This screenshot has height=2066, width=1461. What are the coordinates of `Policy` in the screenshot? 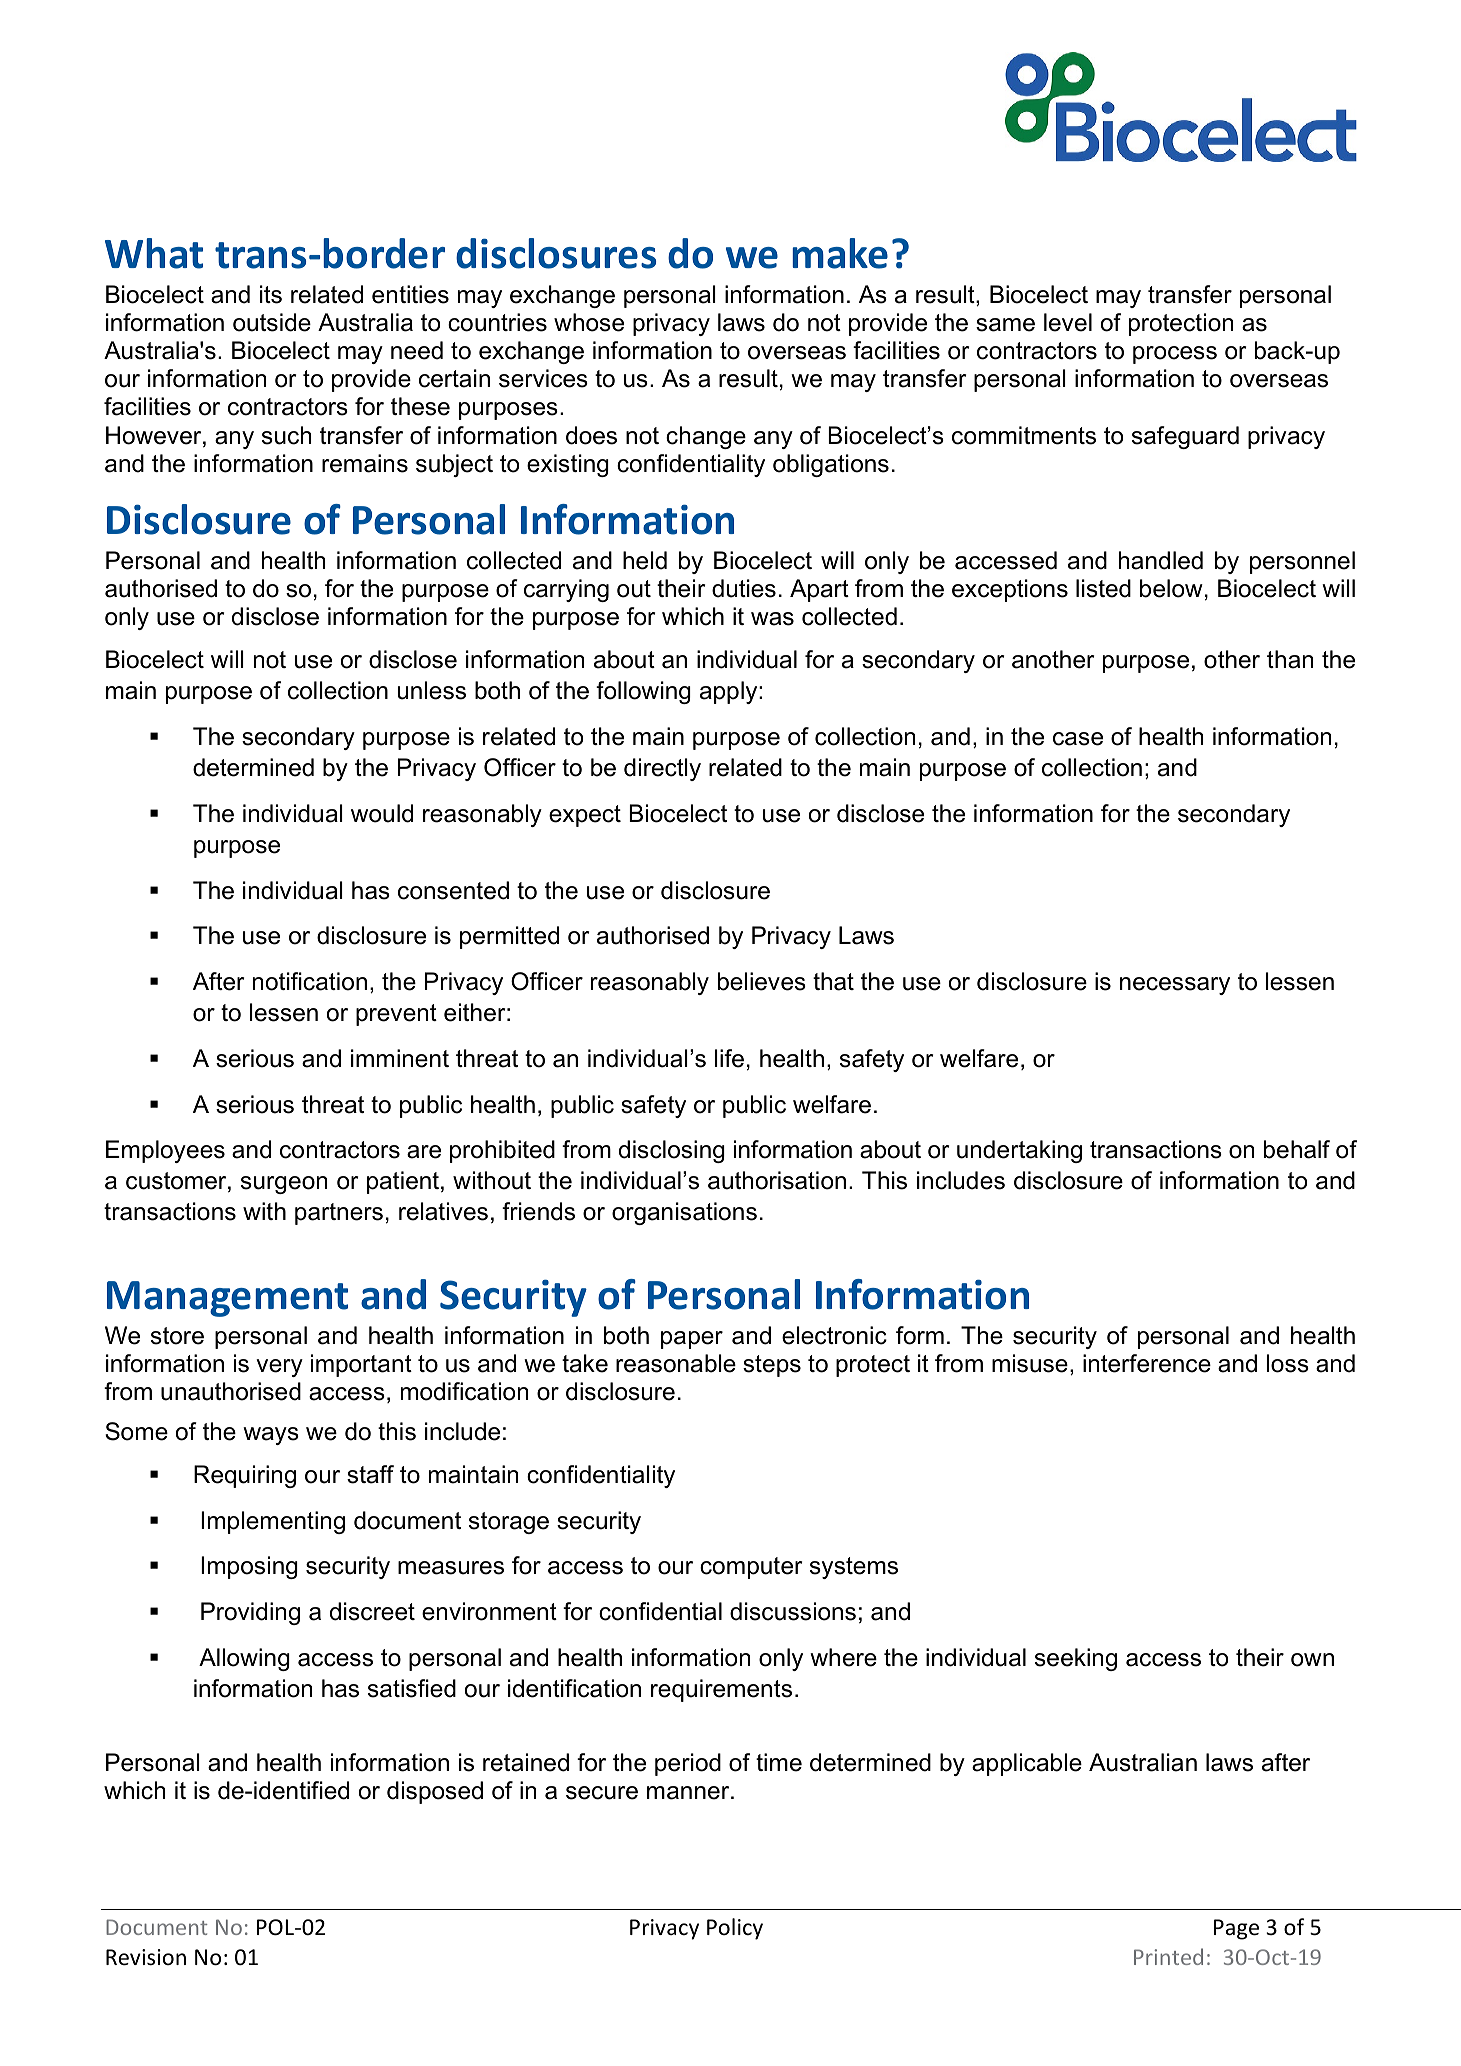 It's located at (735, 1929).
